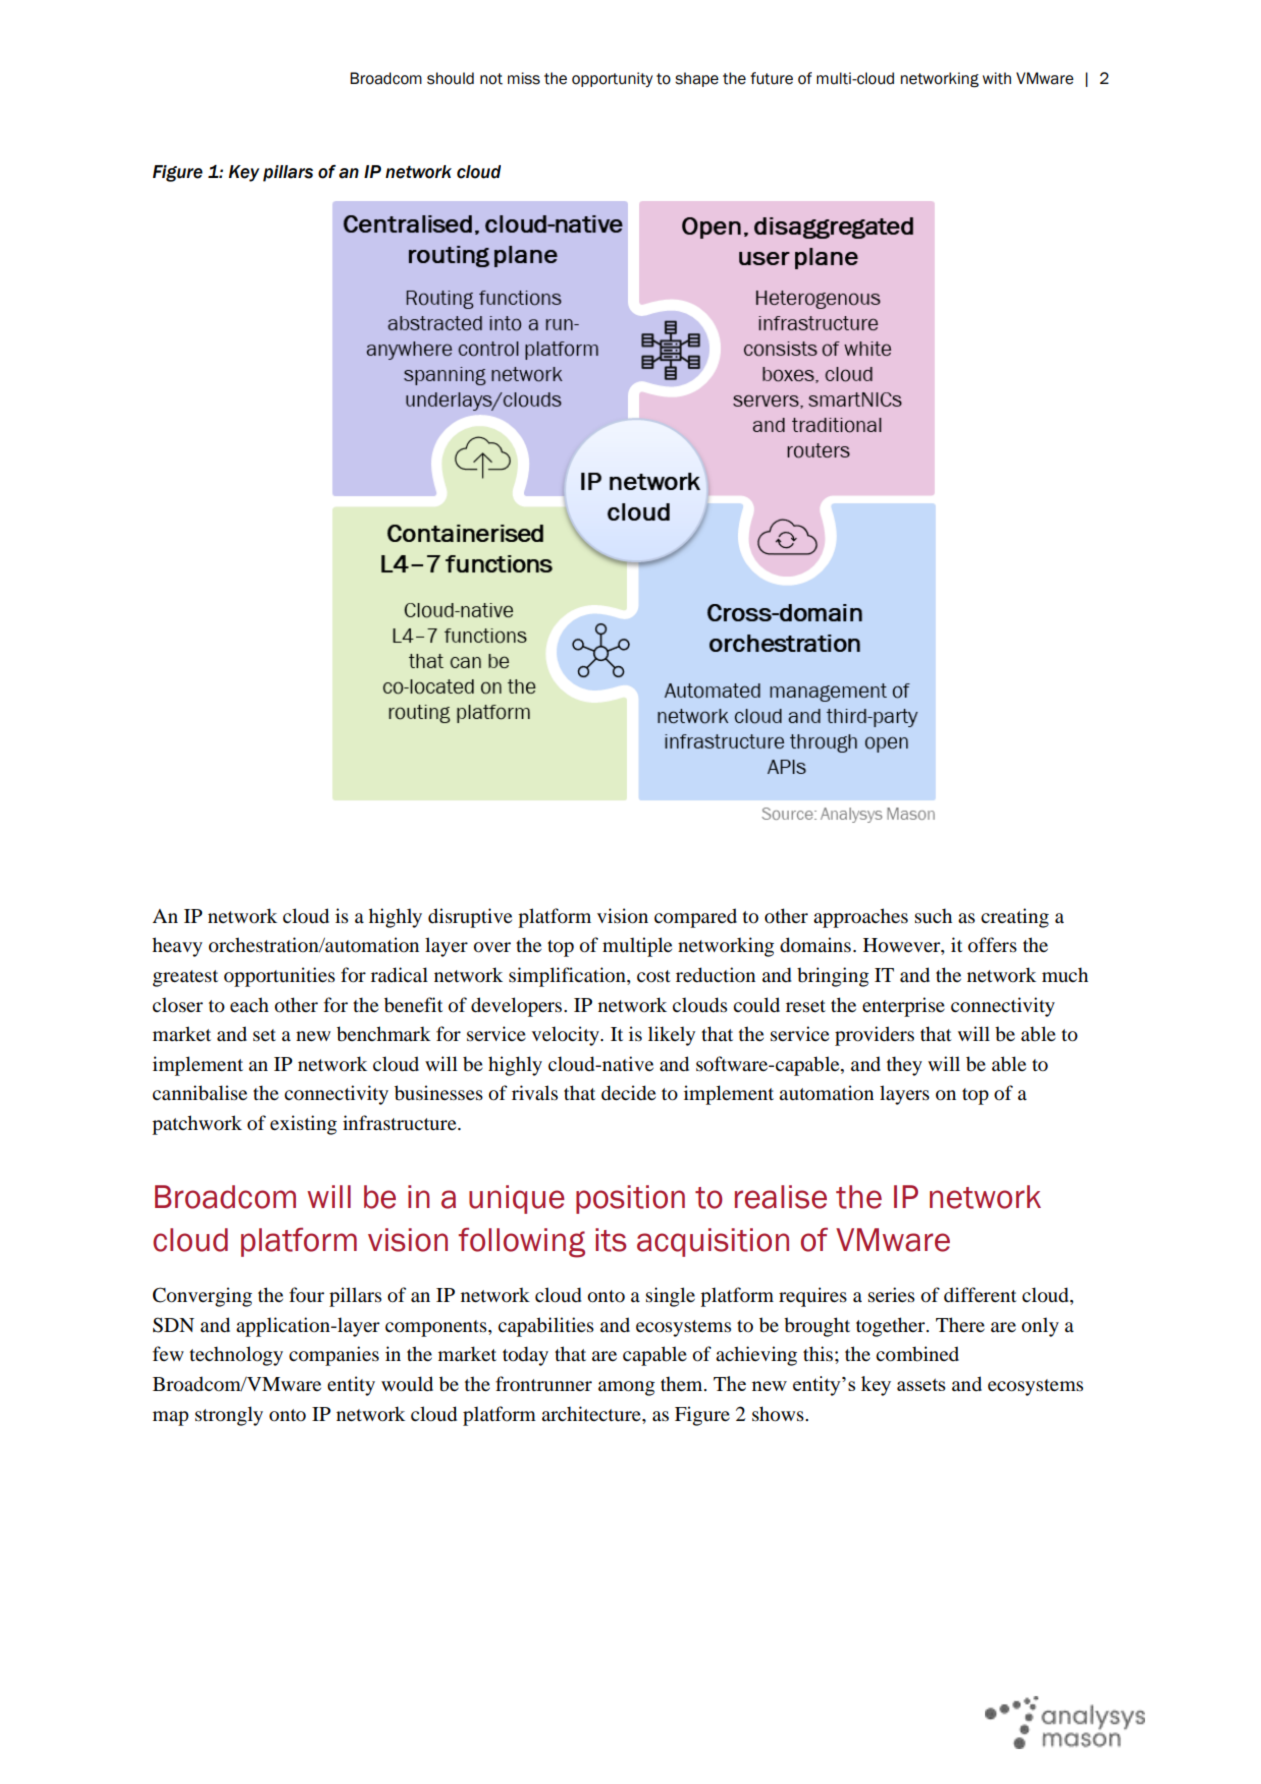 This screenshot has height=1784, width=1261. What do you see at coordinates (236, 1356) in the screenshot?
I see `technology` at bounding box center [236, 1356].
